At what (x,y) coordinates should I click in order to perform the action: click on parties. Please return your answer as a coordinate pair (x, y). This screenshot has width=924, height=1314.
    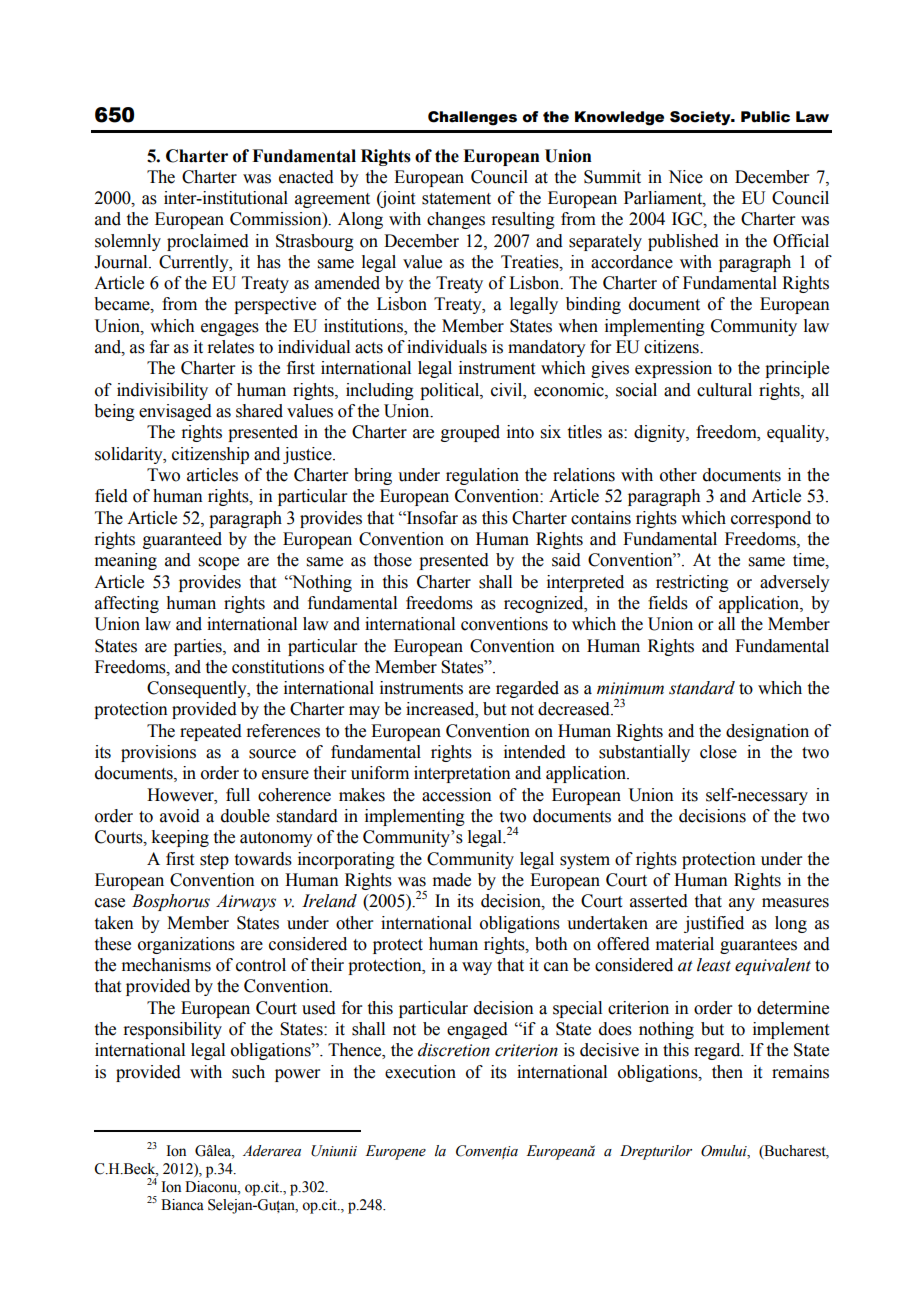
    Looking at the image, I should click on (199, 647).
